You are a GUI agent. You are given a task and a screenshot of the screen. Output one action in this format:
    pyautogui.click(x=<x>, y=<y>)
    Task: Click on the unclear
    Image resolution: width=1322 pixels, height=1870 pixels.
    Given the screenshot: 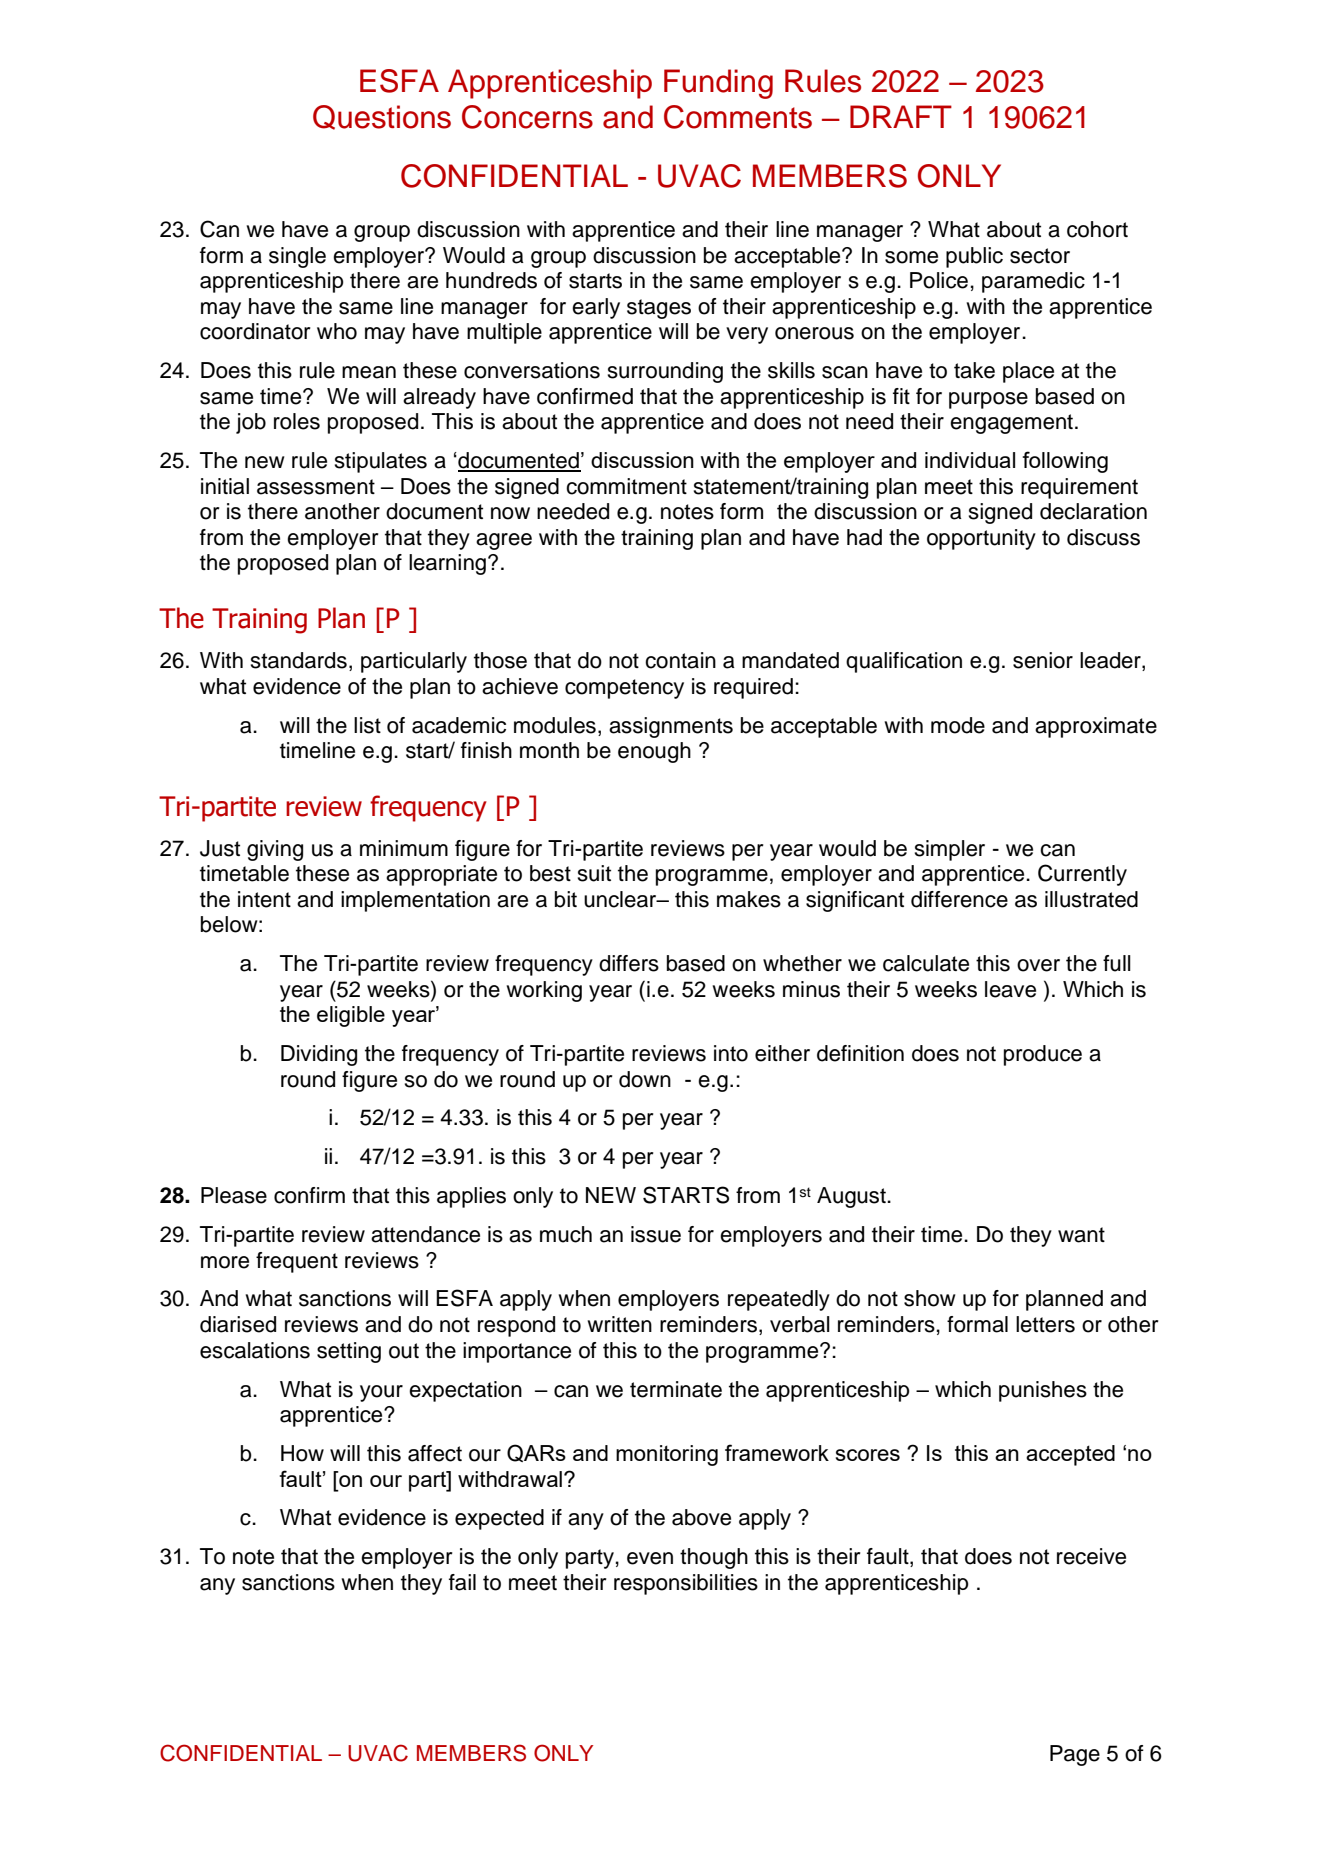 What is the action you would take?
    pyautogui.click(x=621, y=899)
